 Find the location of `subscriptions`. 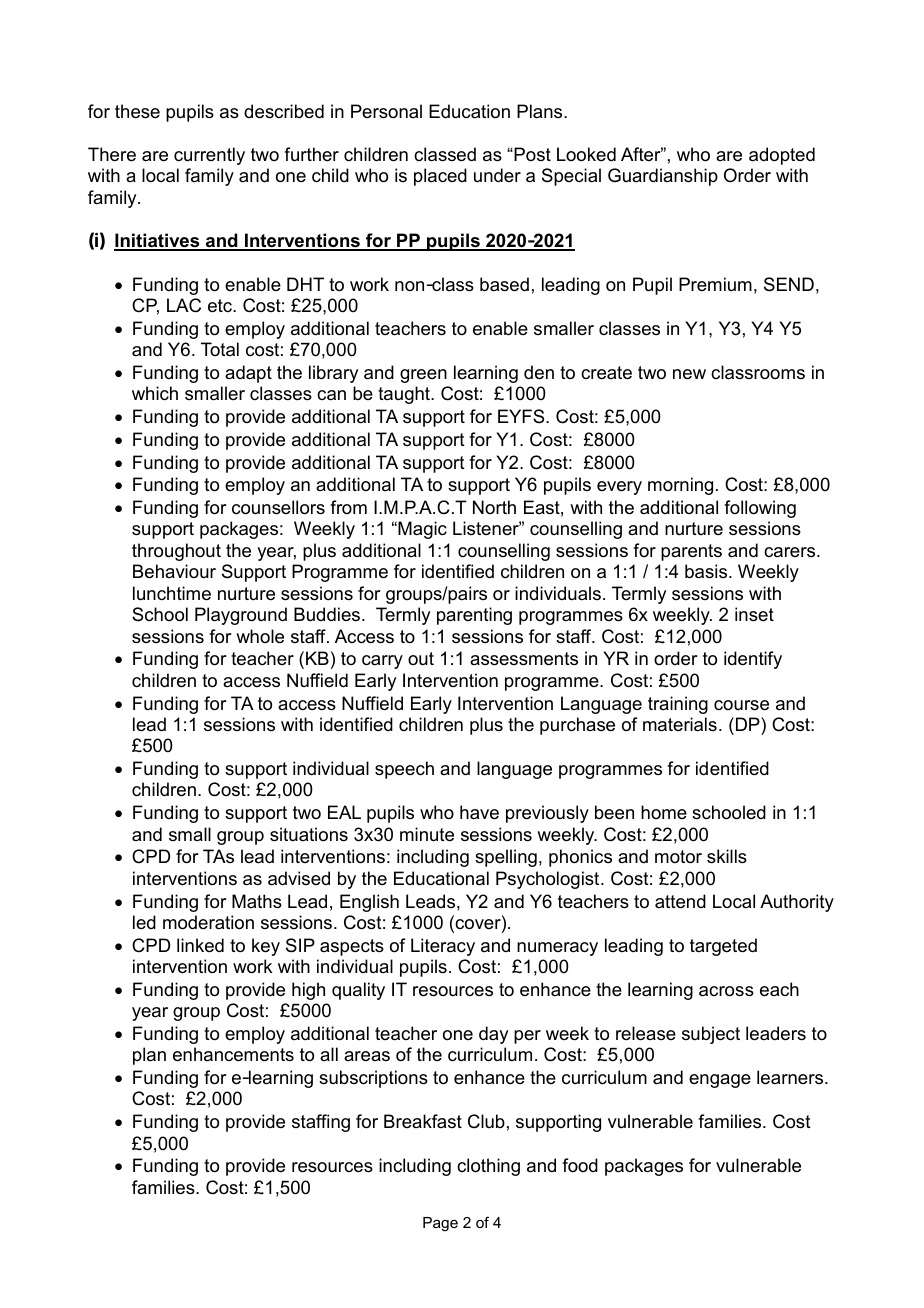

subscriptions is located at coordinates (373, 1079).
